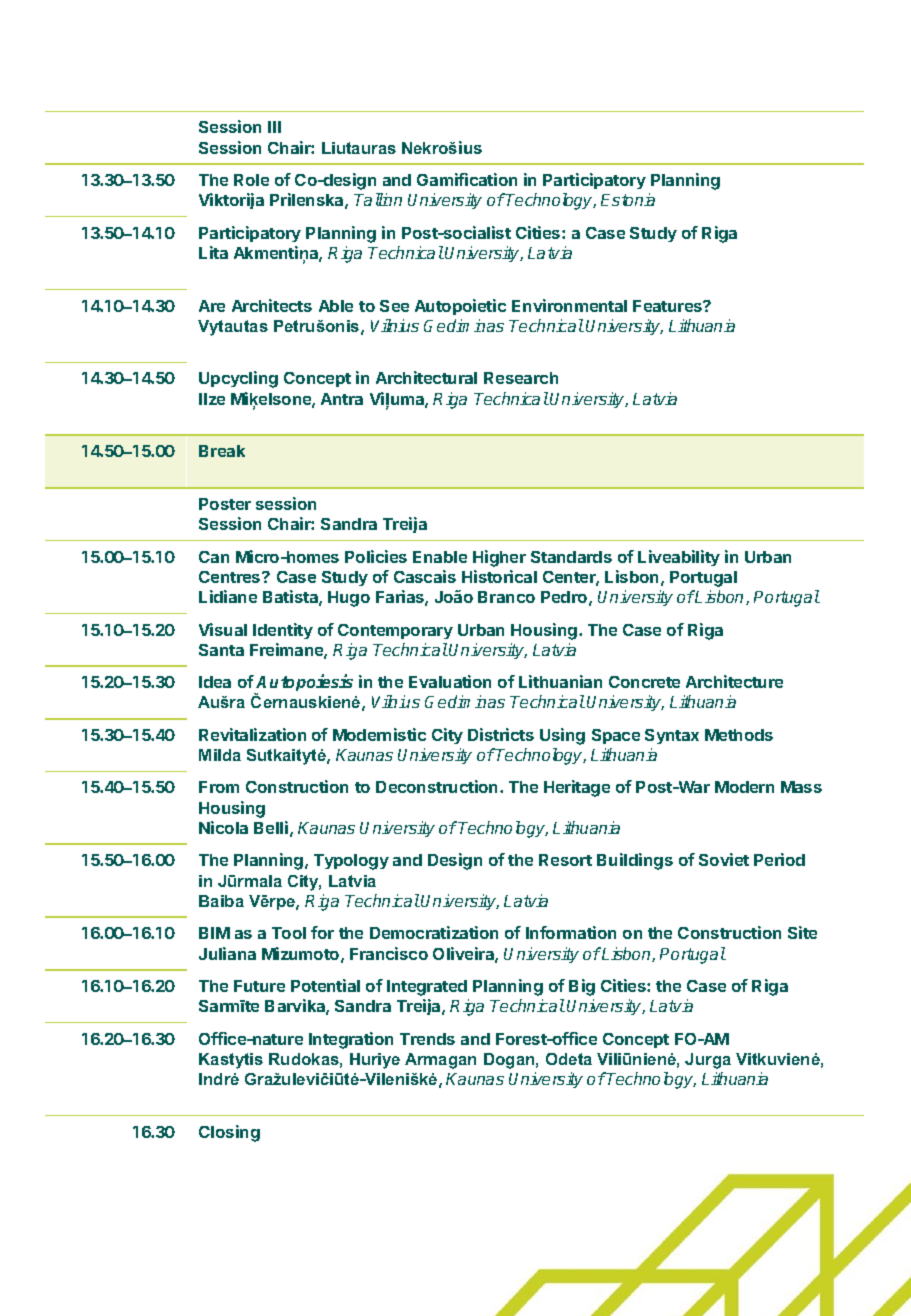  I want to click on Architecture, so click(734, 681).
